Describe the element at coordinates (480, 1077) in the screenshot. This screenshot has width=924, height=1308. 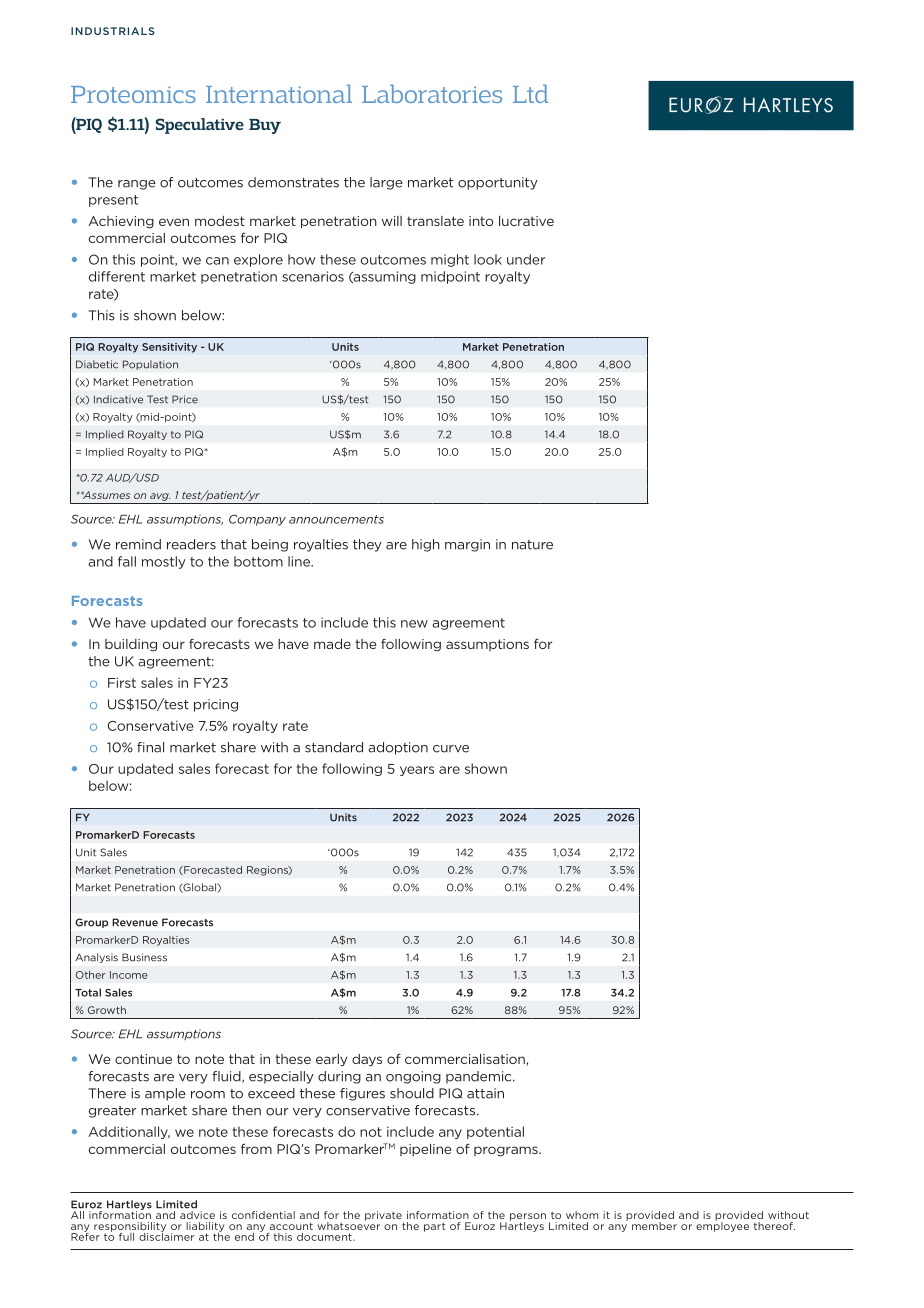
I see `pandemic` at that location.
